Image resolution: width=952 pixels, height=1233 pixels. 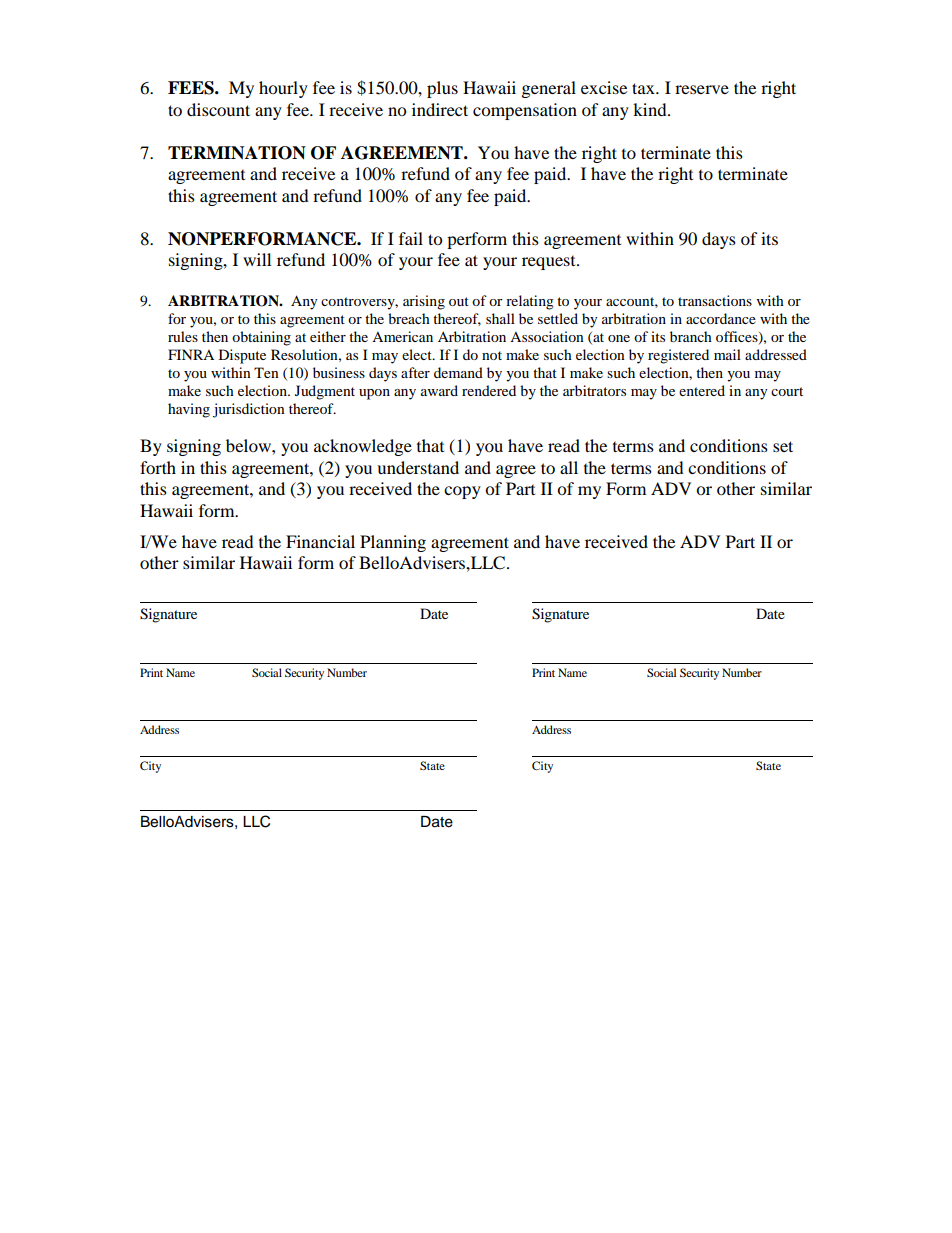 What do you see at coordinates (440, 109) in the screenshot?
I see `indirect` at bounding box center [440, 109].
